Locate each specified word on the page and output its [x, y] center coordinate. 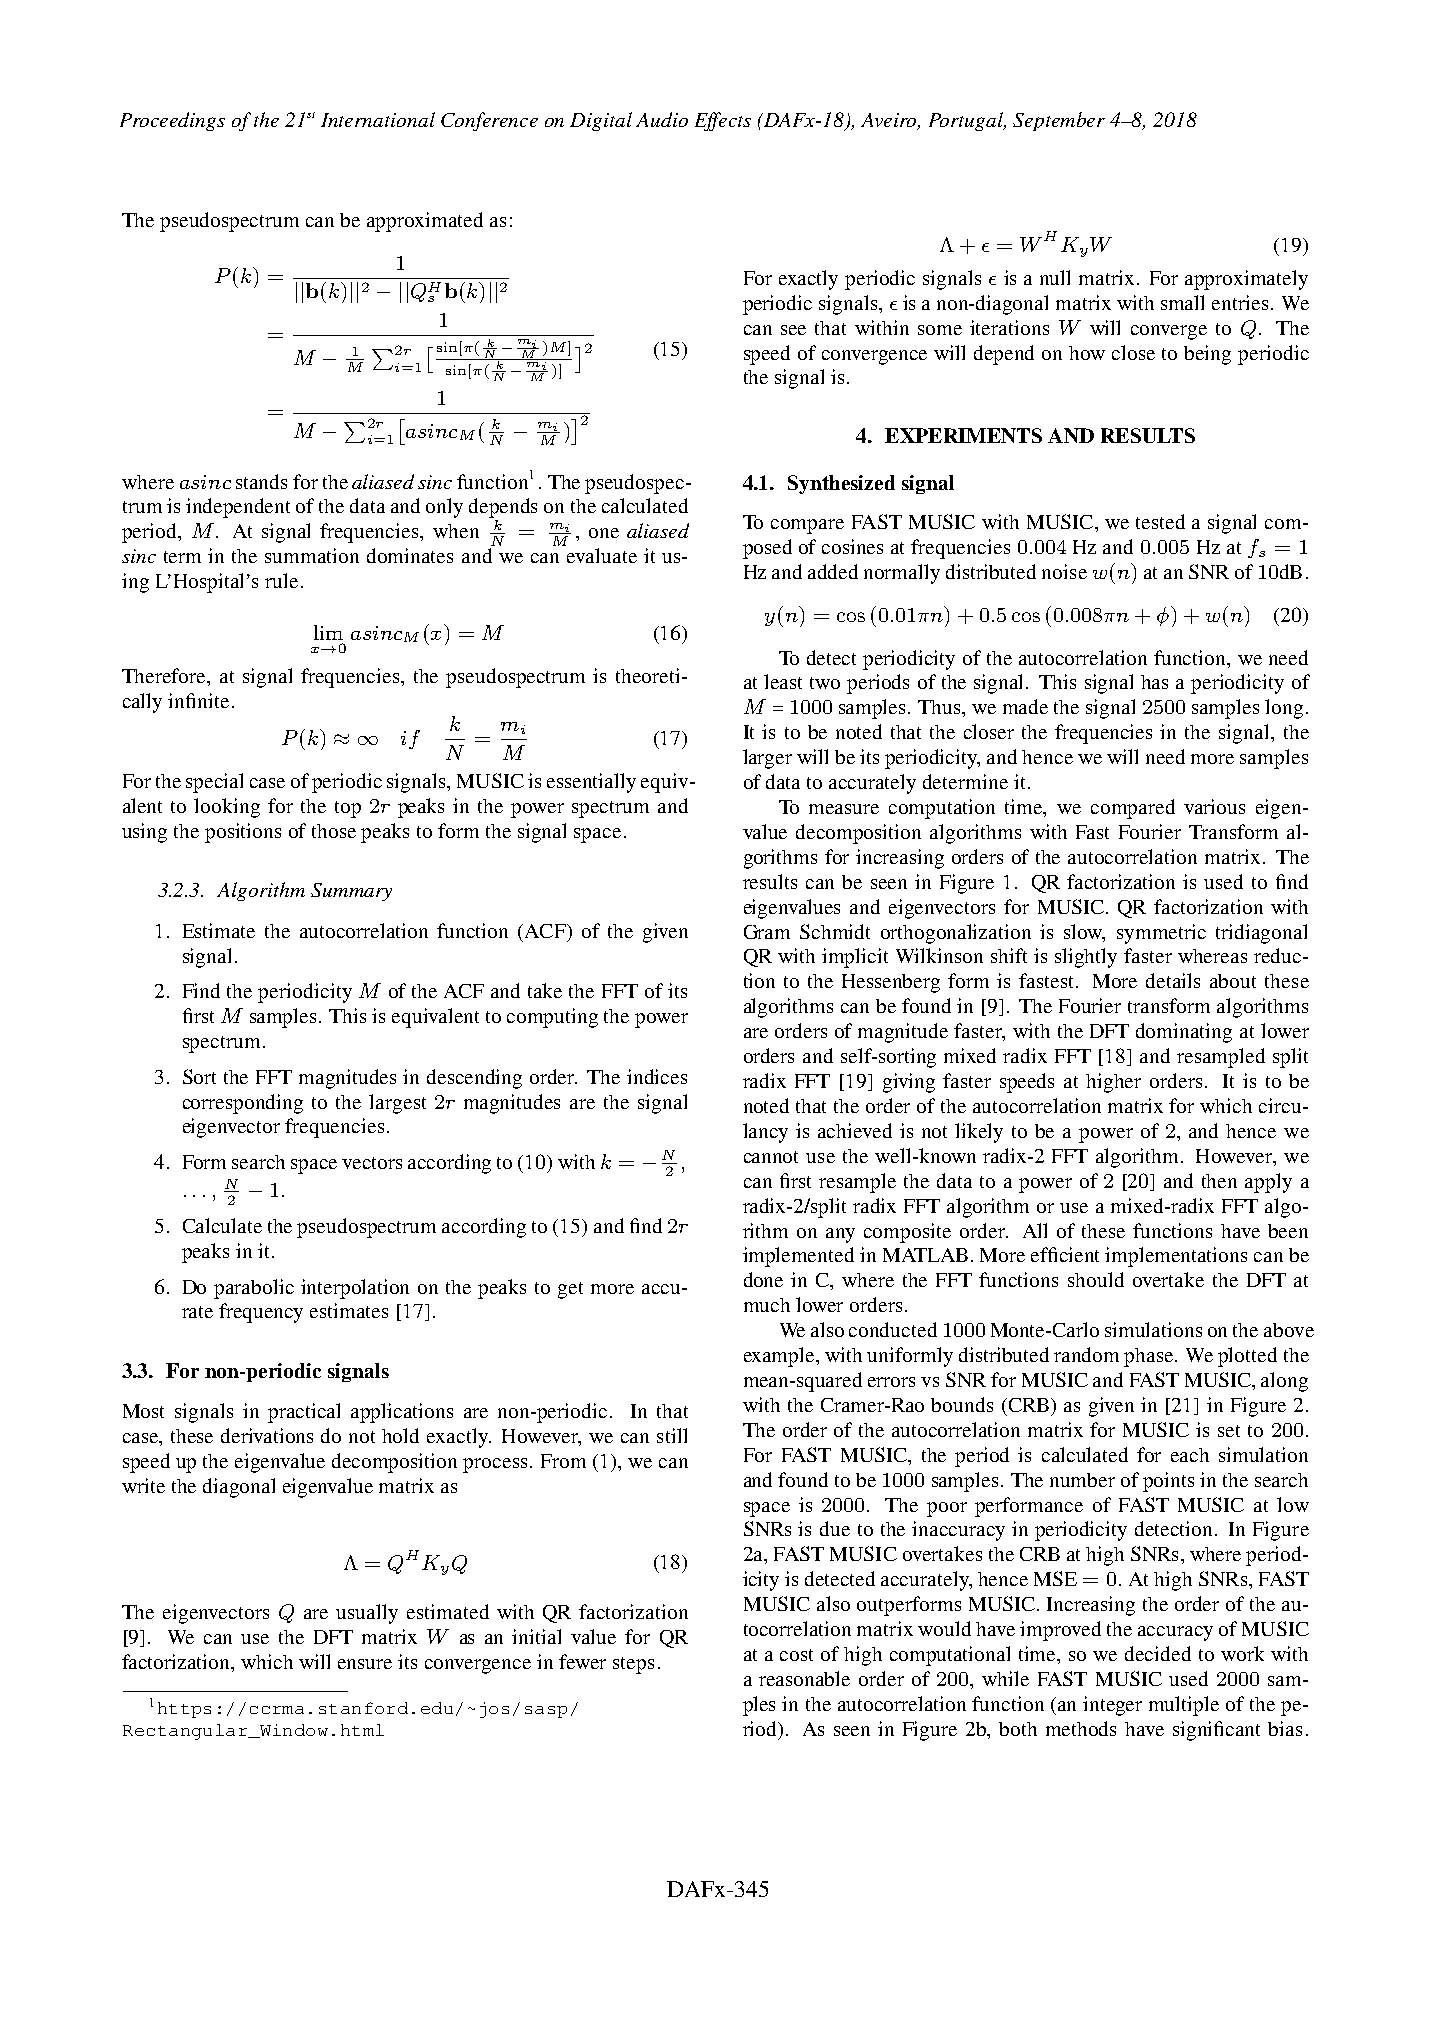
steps [633, 1665]
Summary [351, 892]
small [1182, 302]
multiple [1184, 1706]
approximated [425, 222]
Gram [767, 932]
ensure [365, 1664]
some [940, 330]
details [1173, 980]
